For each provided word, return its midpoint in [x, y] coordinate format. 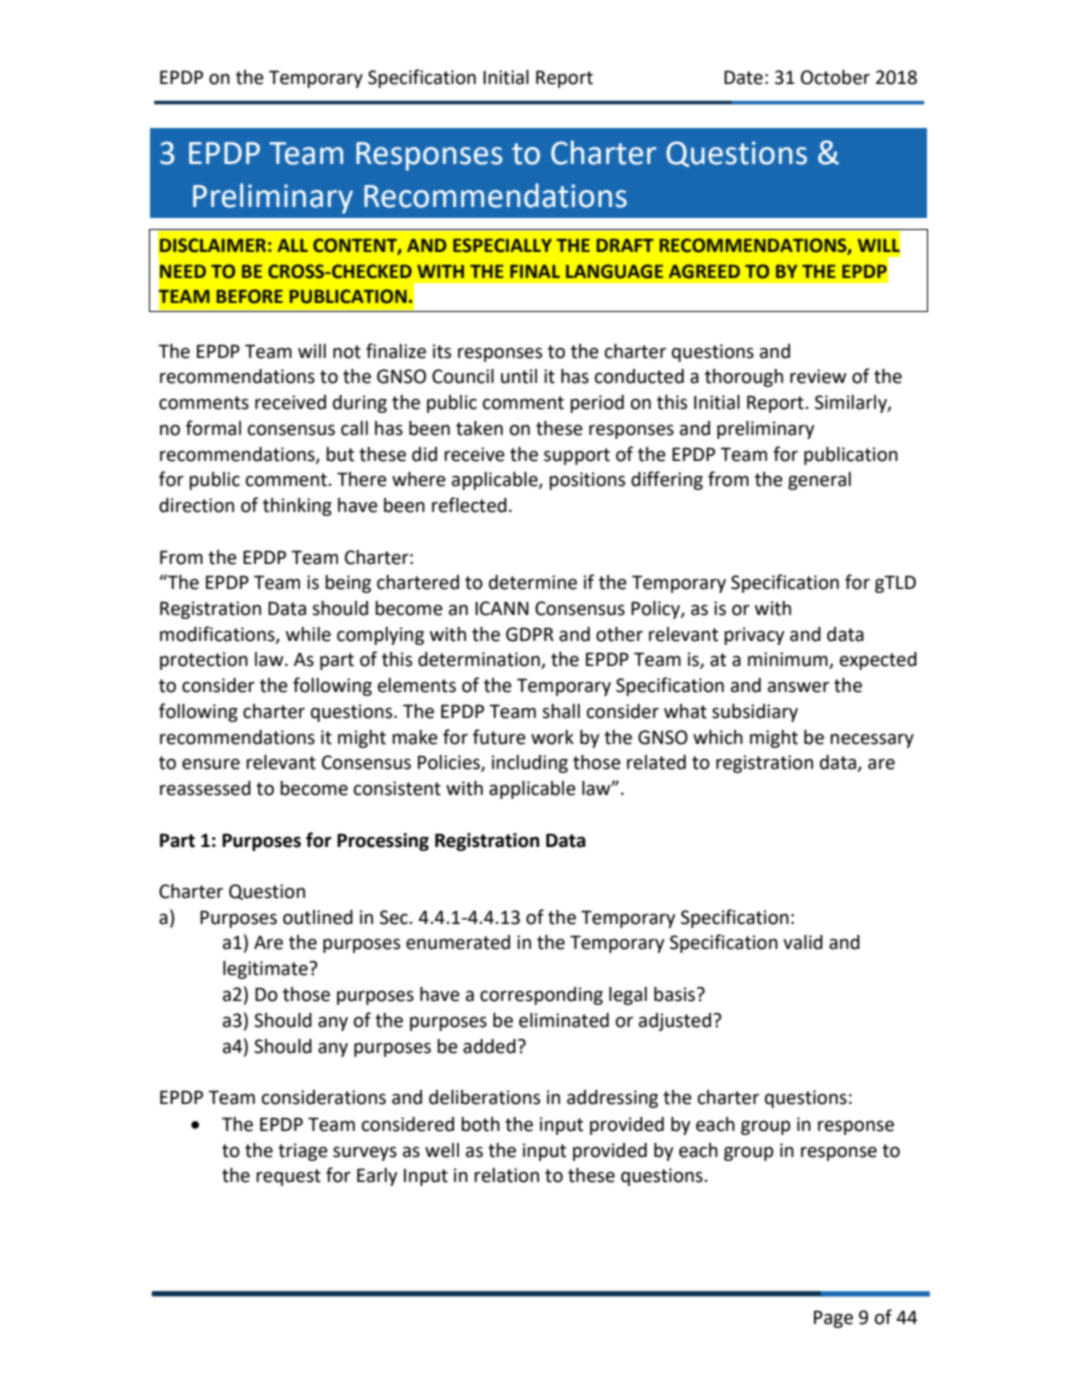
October [835, 77]
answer [798, 687]
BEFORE [249, 296]
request [288, 1177]
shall [561, 711]
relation [506, 1175]
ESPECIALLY [502, 245]
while [308, 634]
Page [833, 1319]
